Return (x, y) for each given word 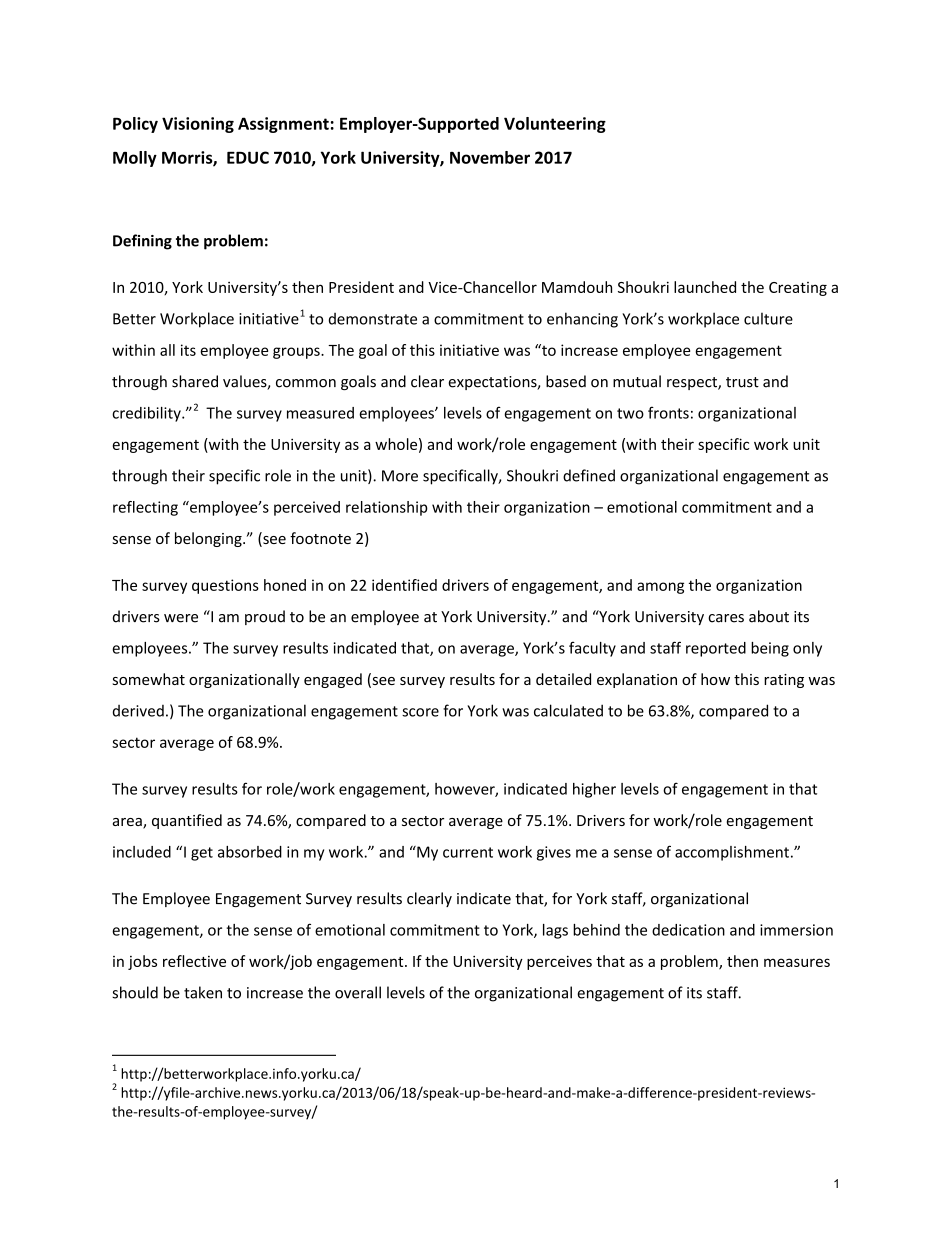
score (420, 712)
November (490, 157)
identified (404, 585)
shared (195, 381)
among (660, 588)
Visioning (198, 125)
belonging (209, 539)
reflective (194, 961)
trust (742, 382)
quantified (187, 821)
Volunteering (555, 125)
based (566, 381)
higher (594, 790)
